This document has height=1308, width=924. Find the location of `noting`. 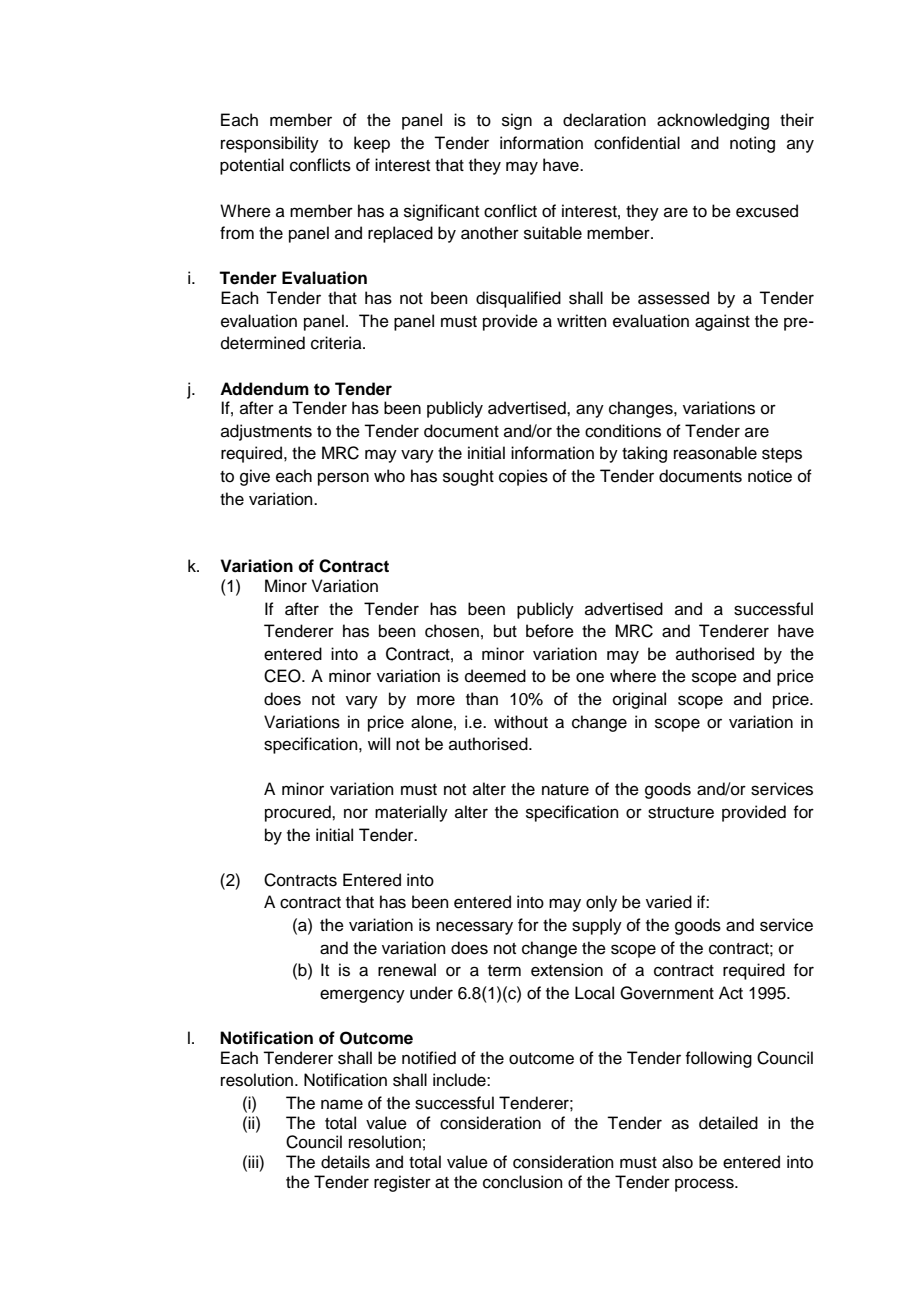

noting is located at coordinates (752, 144).
